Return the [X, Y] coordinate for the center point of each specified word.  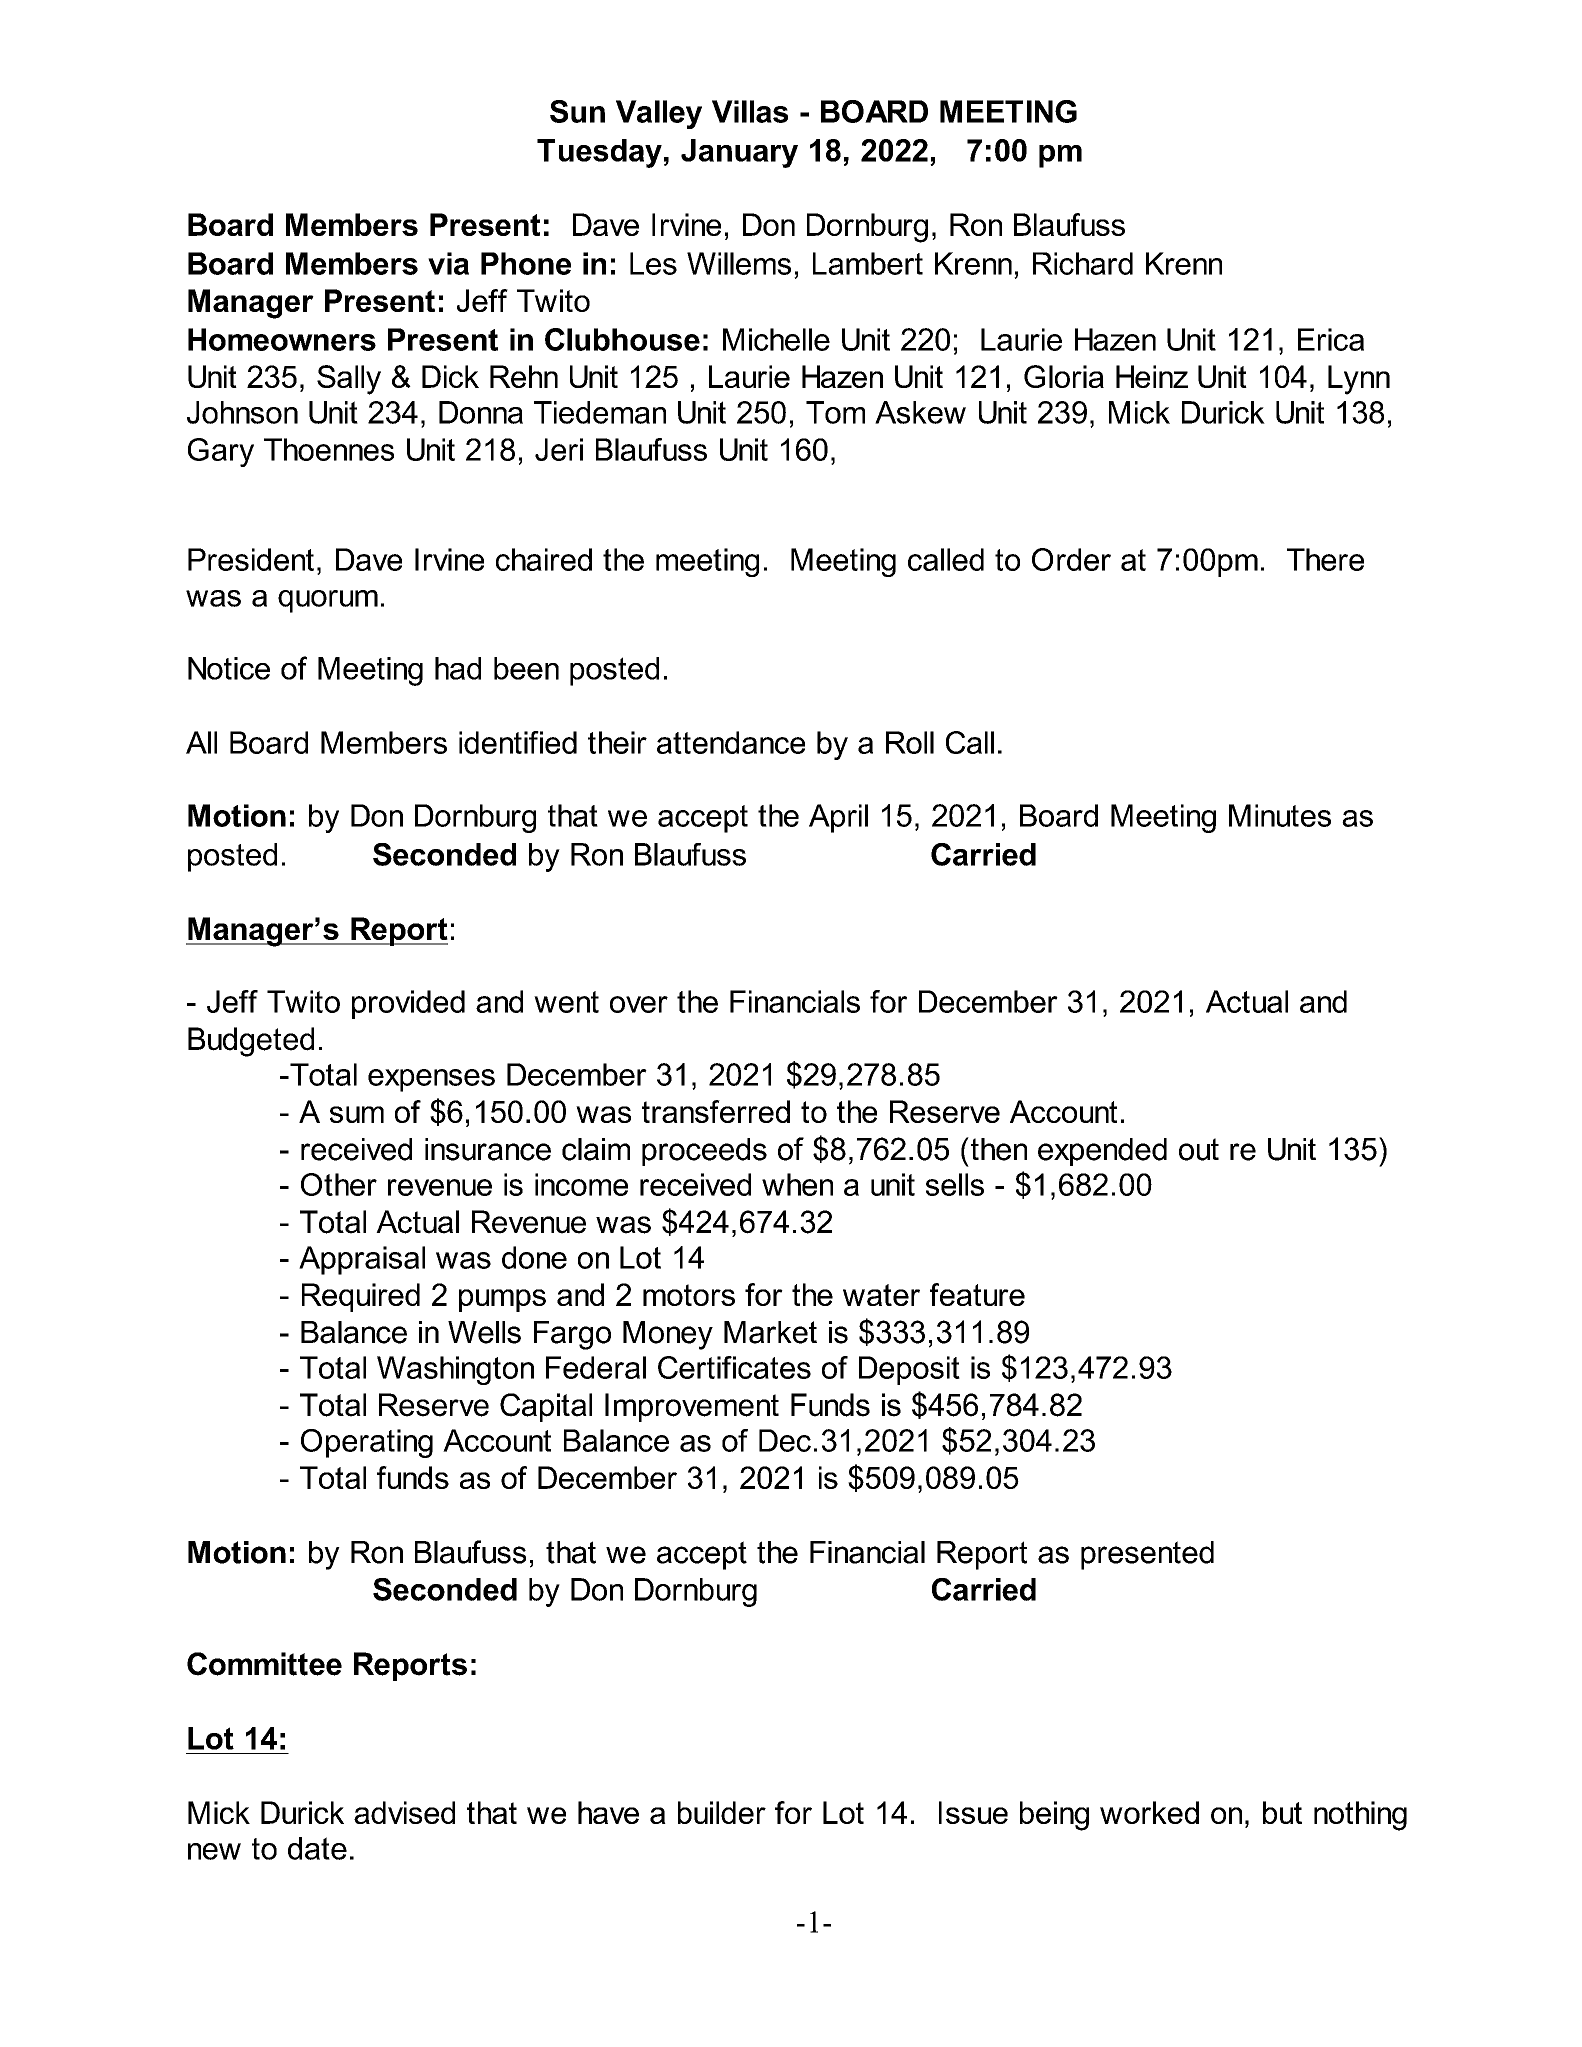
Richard [1083, 263]
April [838, 818]
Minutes [1280, 815]
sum [357, 1114]
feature [977, 1294]
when [797, 1184]
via [448, 263]
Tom [835, 412]
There [1325, 559]
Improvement [692, 1407]
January [739, 153]
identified [518, 742]
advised [404, 1812]
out [1199, 1149]
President [251, 559]
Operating [367, 1443]
